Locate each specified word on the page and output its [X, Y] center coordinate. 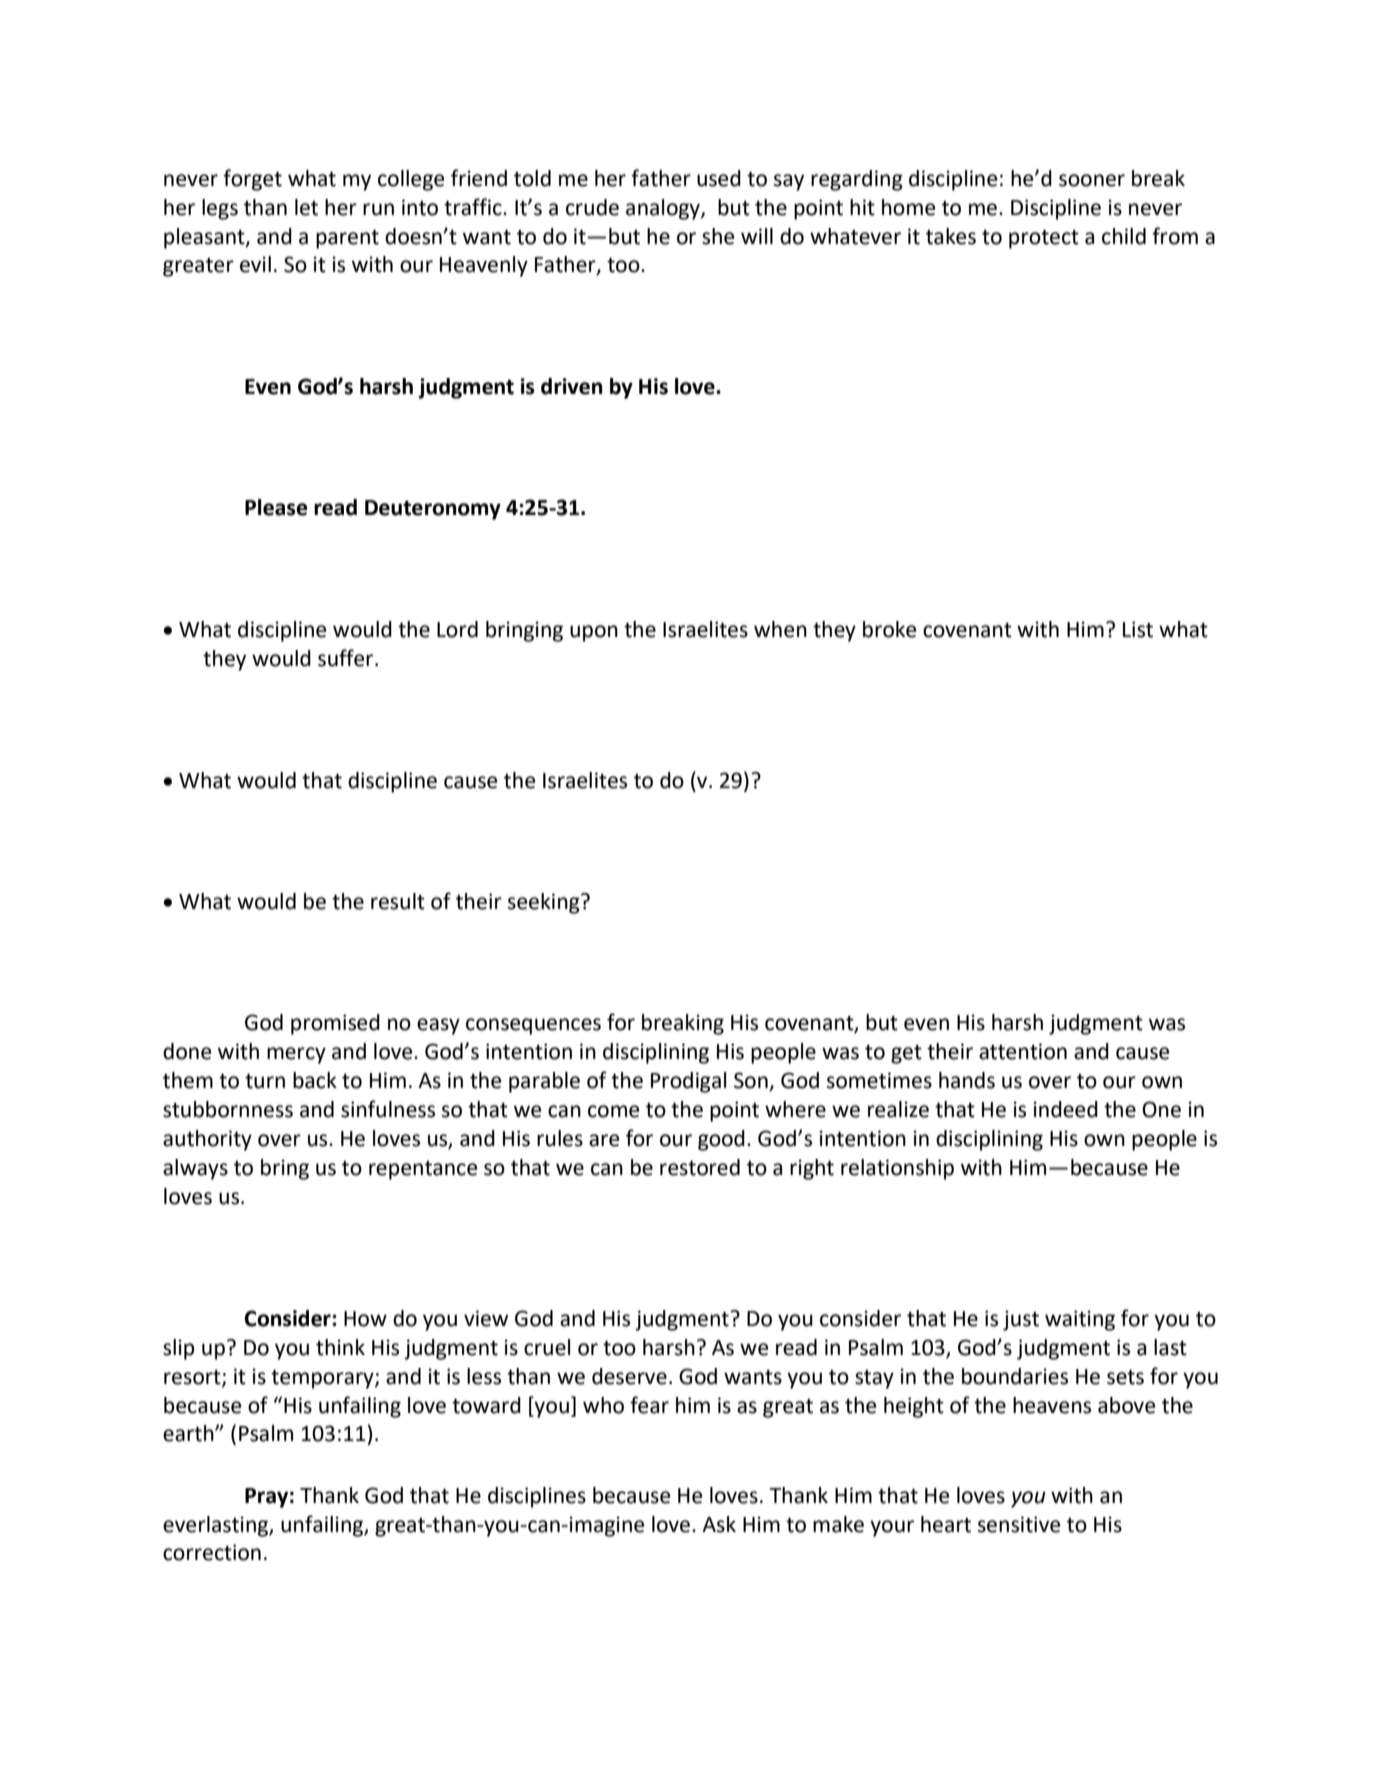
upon [594, 633]
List [1138, 629]
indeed [1066, 1109]
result [398, 901]
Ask [719, 1524]
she [718, 236]
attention [1023, 1051]
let [306, 207]
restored [700, 1167]
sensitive [1019, 1524]
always [195, 1169]
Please [276, 507]
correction [212, 1552]
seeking [545, 903]
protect [1044, 239]
